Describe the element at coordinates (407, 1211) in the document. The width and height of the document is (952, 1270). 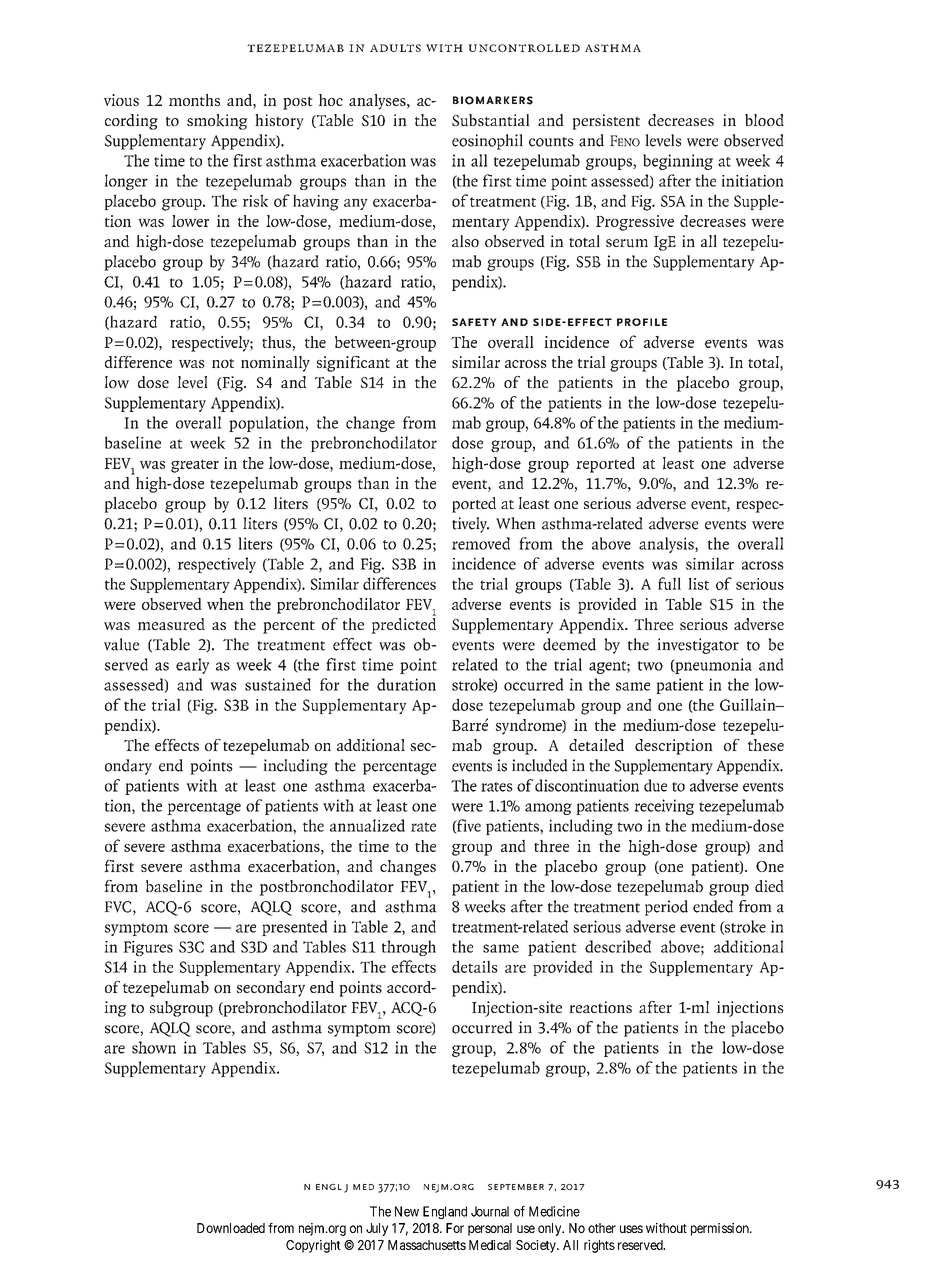
I see `New` at that location.
